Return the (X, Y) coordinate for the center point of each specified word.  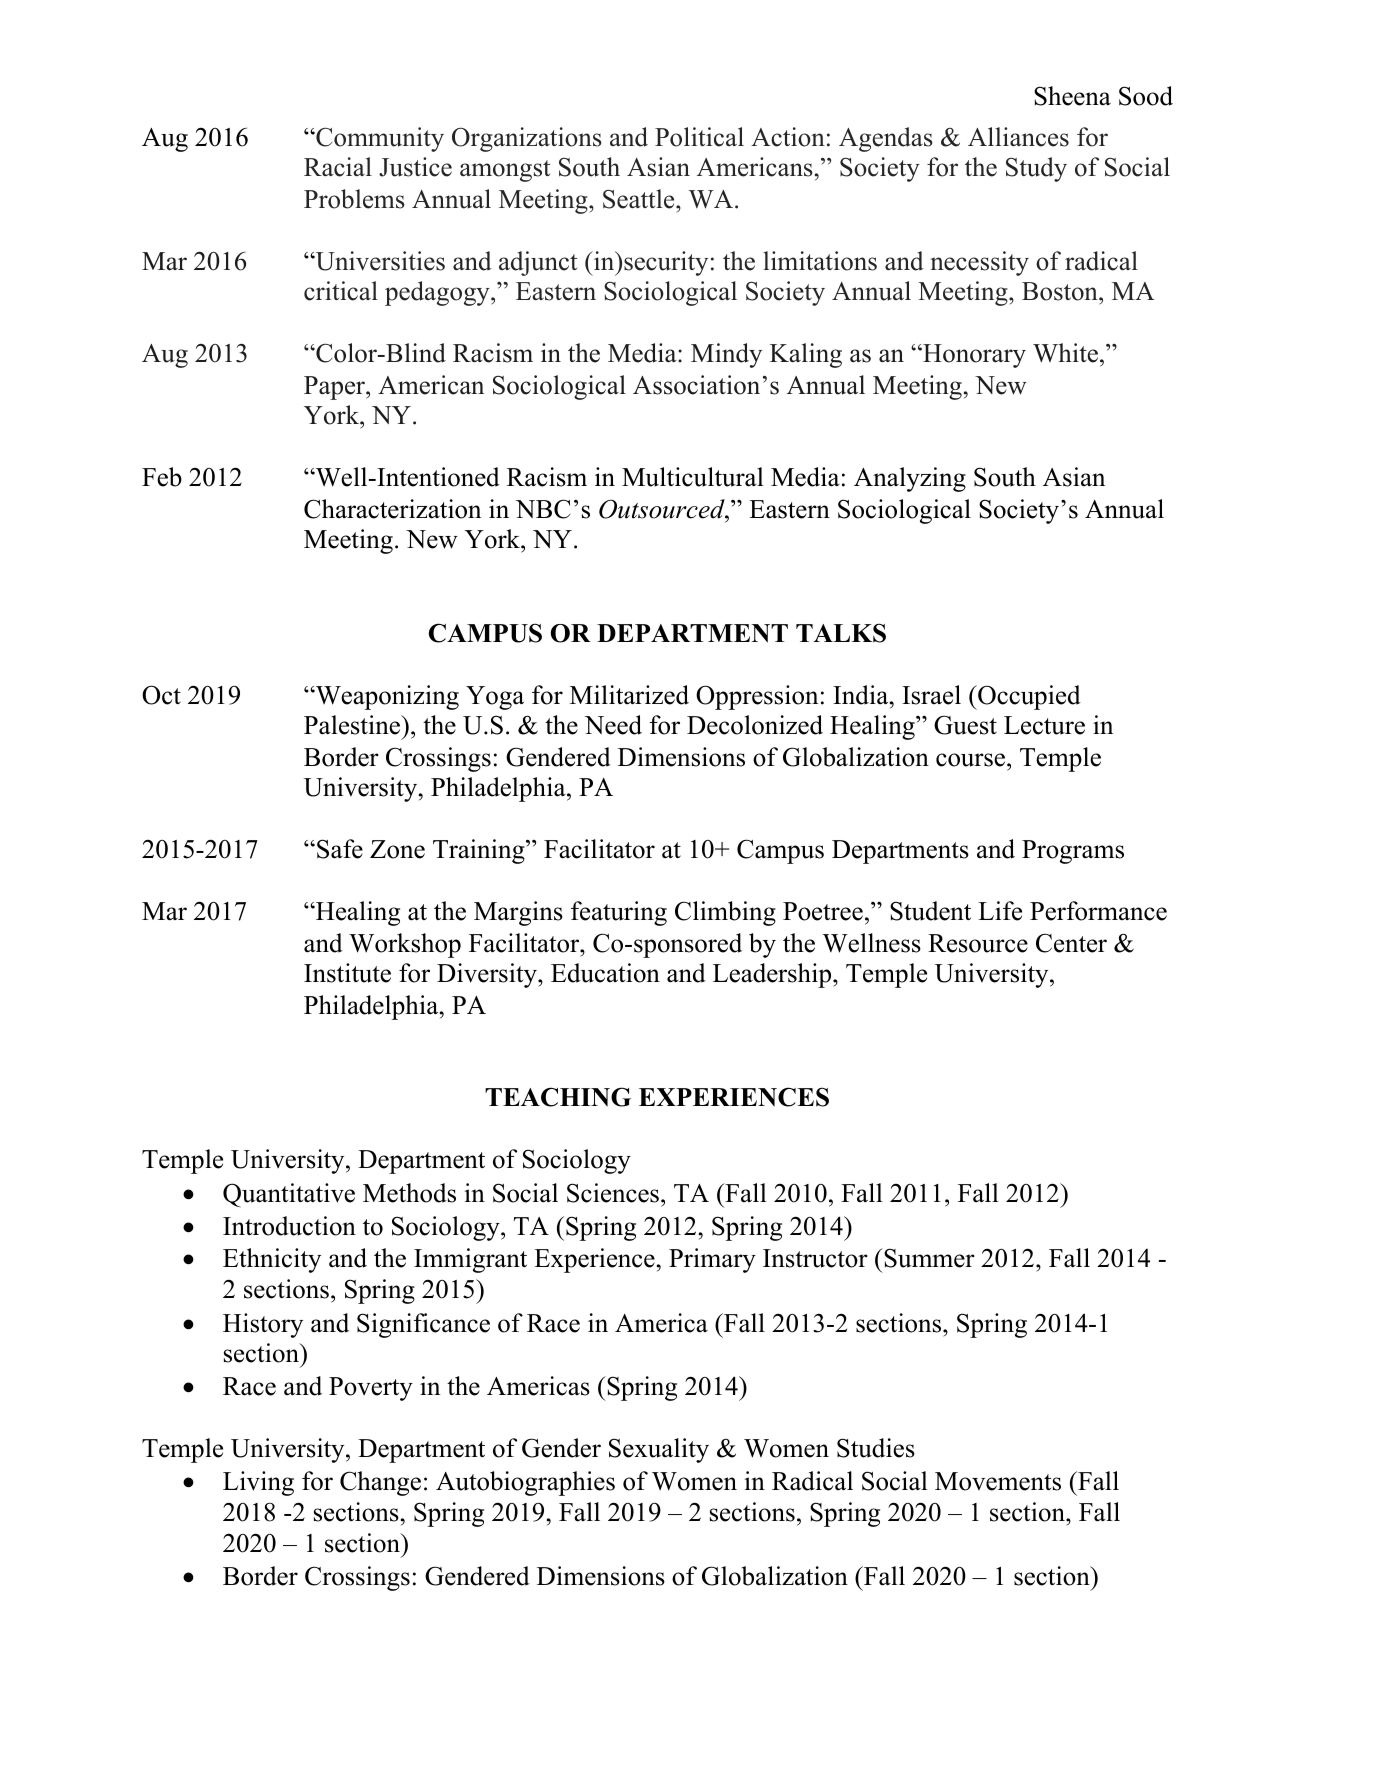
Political (699, 137)
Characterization (392, 509)
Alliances (1018, 137)
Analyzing (910, 479)
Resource (978, 943)
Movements (998, 1481)
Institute (347, 973)
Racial (338, 167)
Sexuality (659, 1450)
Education (605, 973)
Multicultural (693, 477)
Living (258, 1483)
